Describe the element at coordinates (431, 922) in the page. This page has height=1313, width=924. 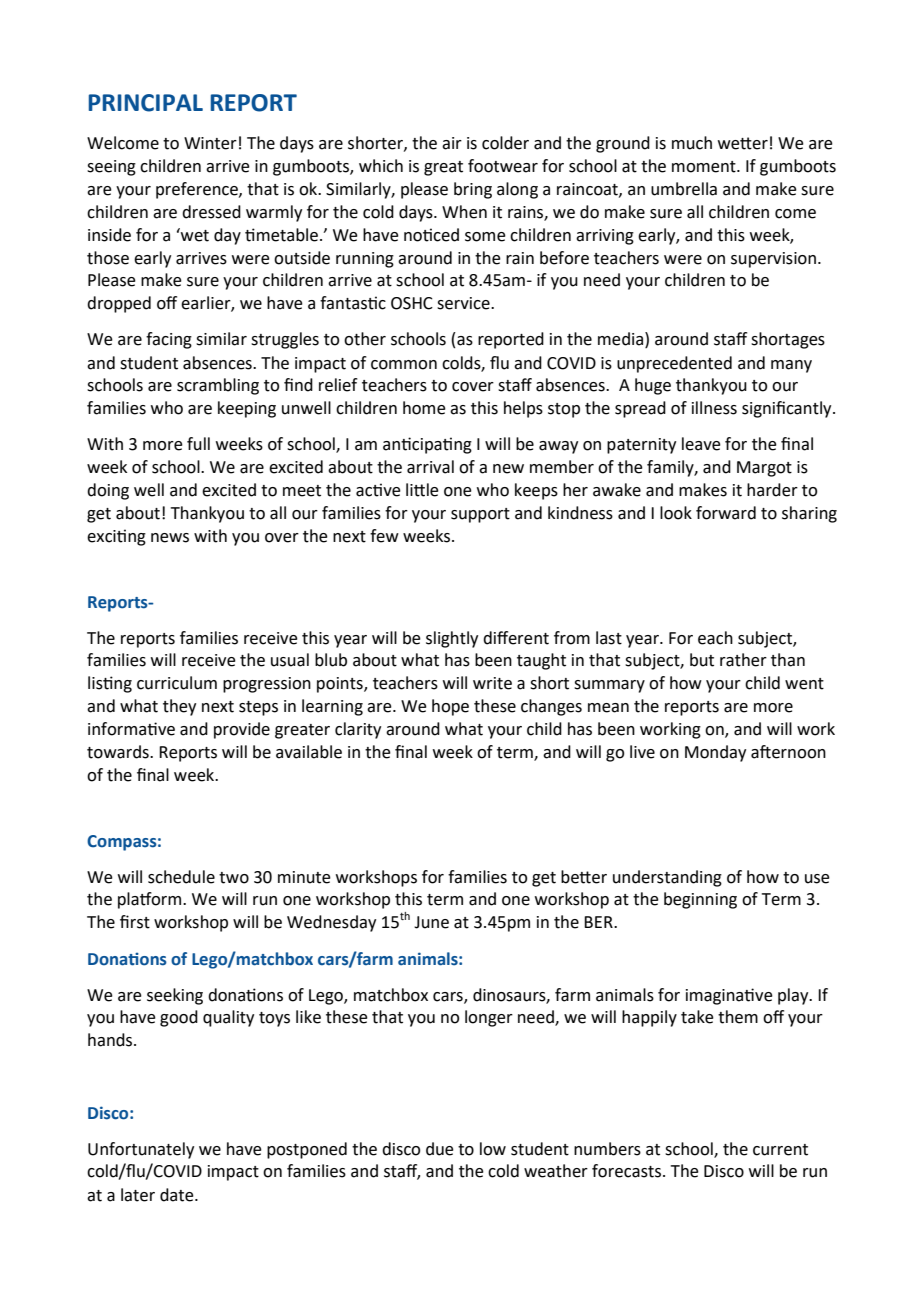
I see `June` at that location.
